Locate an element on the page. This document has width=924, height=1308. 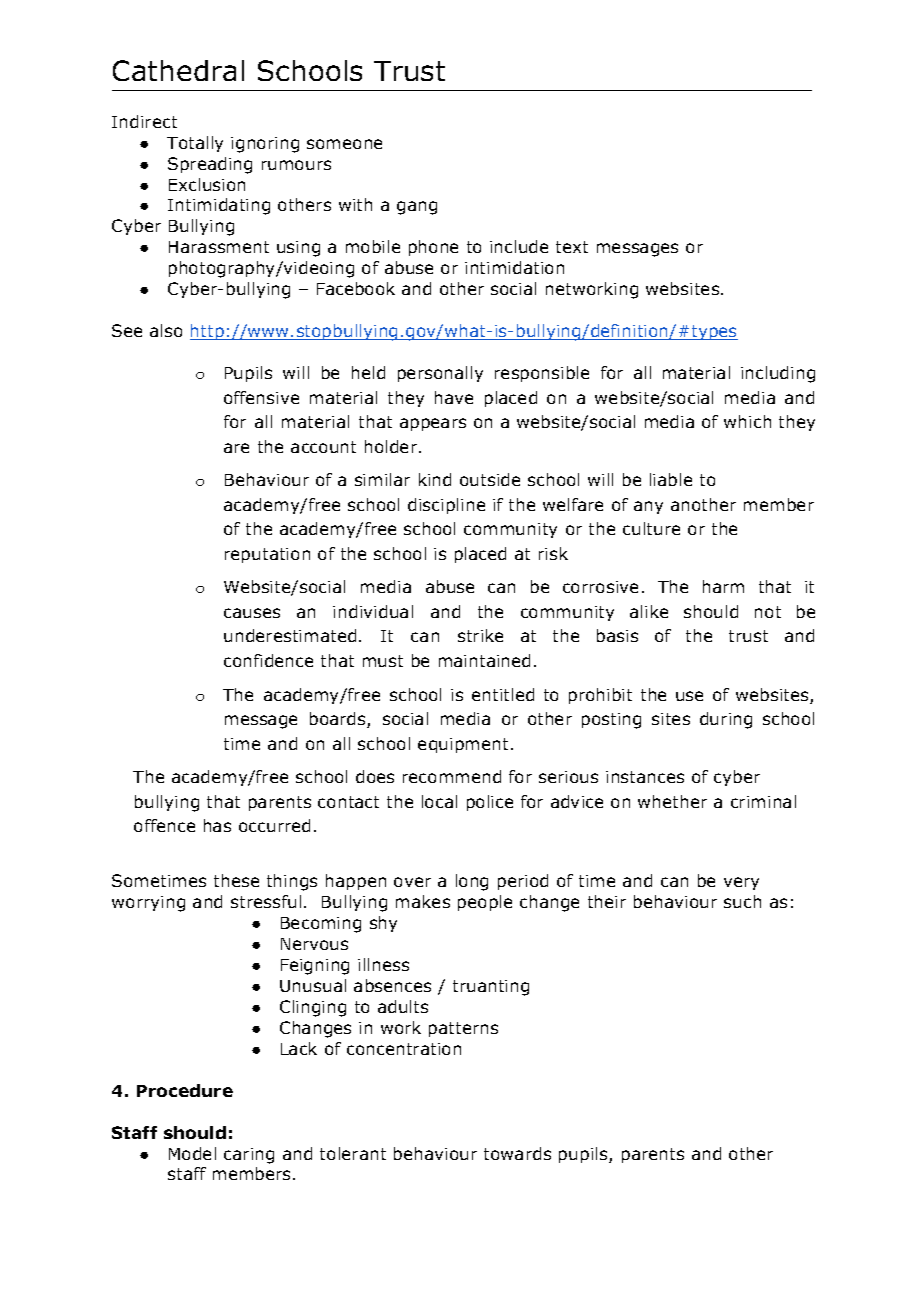
towards is located at coordinates (517, 1153).
